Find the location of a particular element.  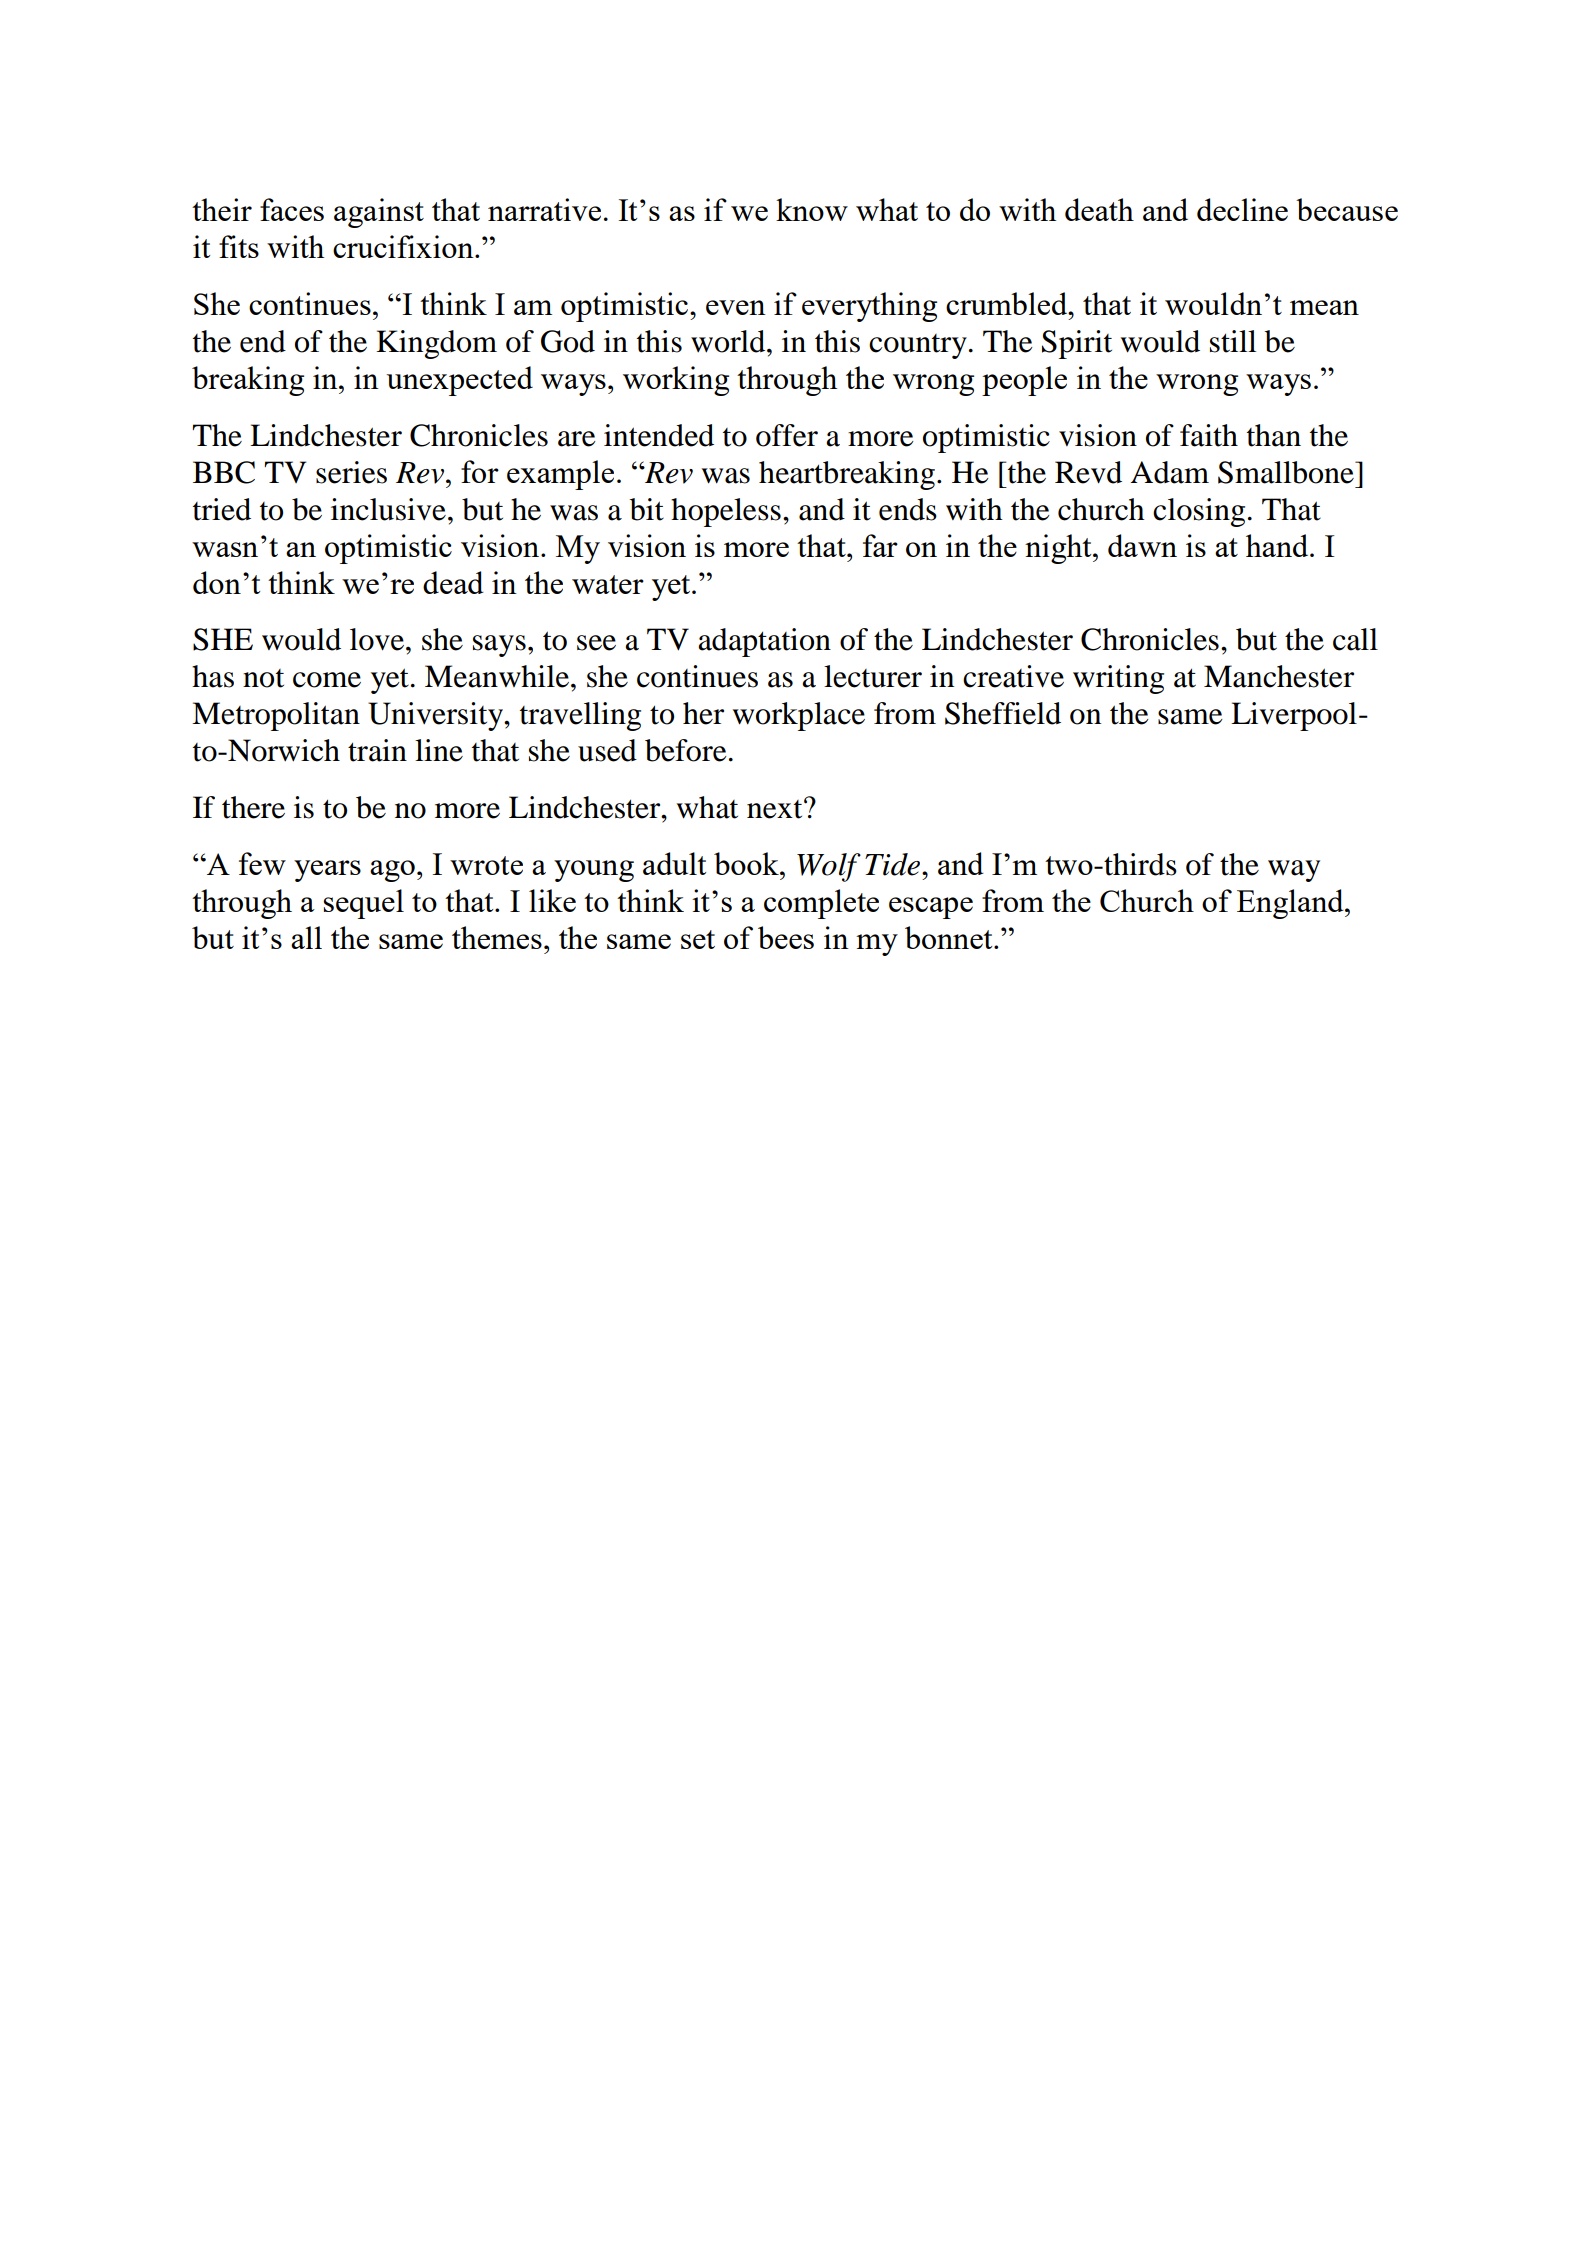

far is located at coordinates (880, 545).
